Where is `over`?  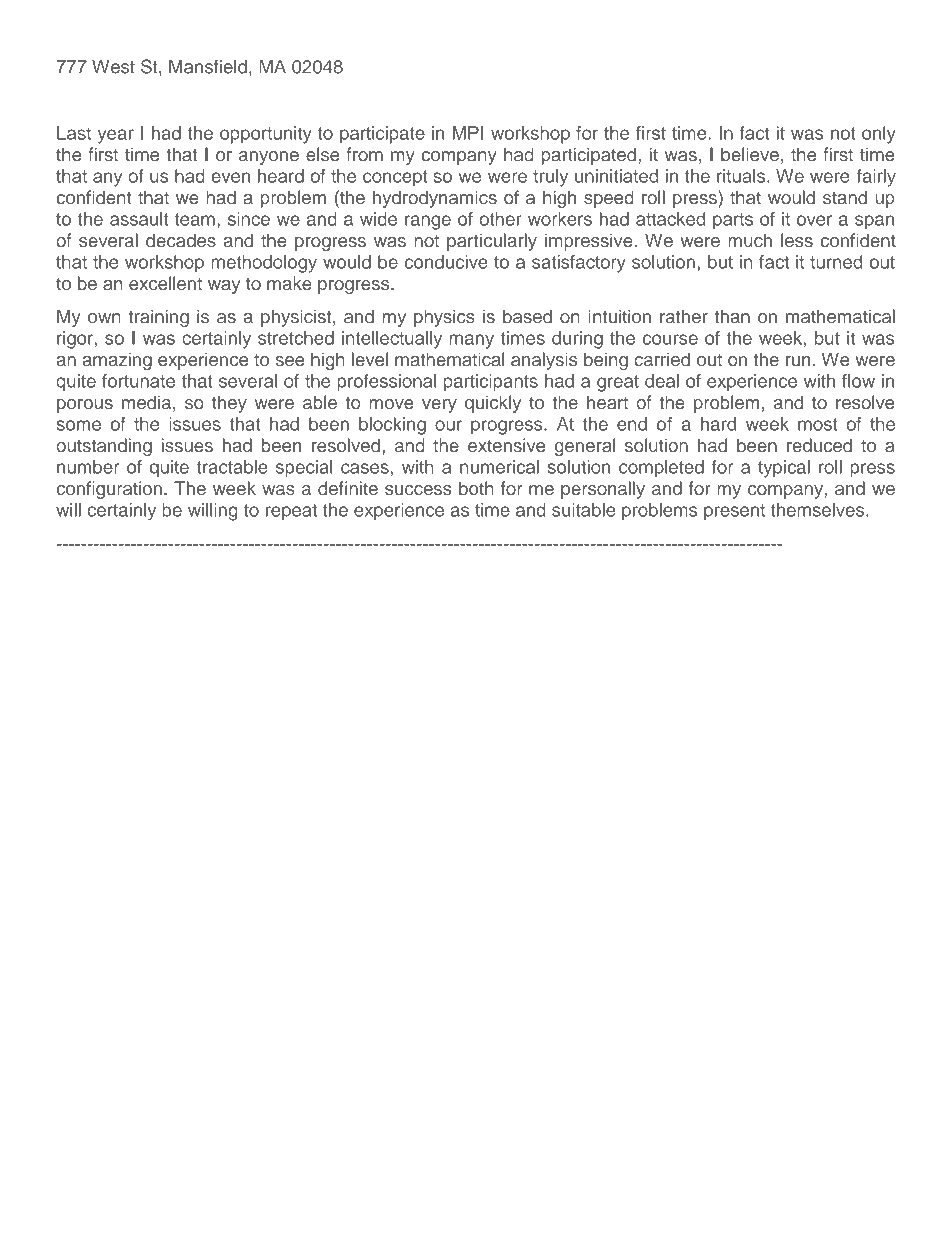 over is located at coordinates (814, 220).
